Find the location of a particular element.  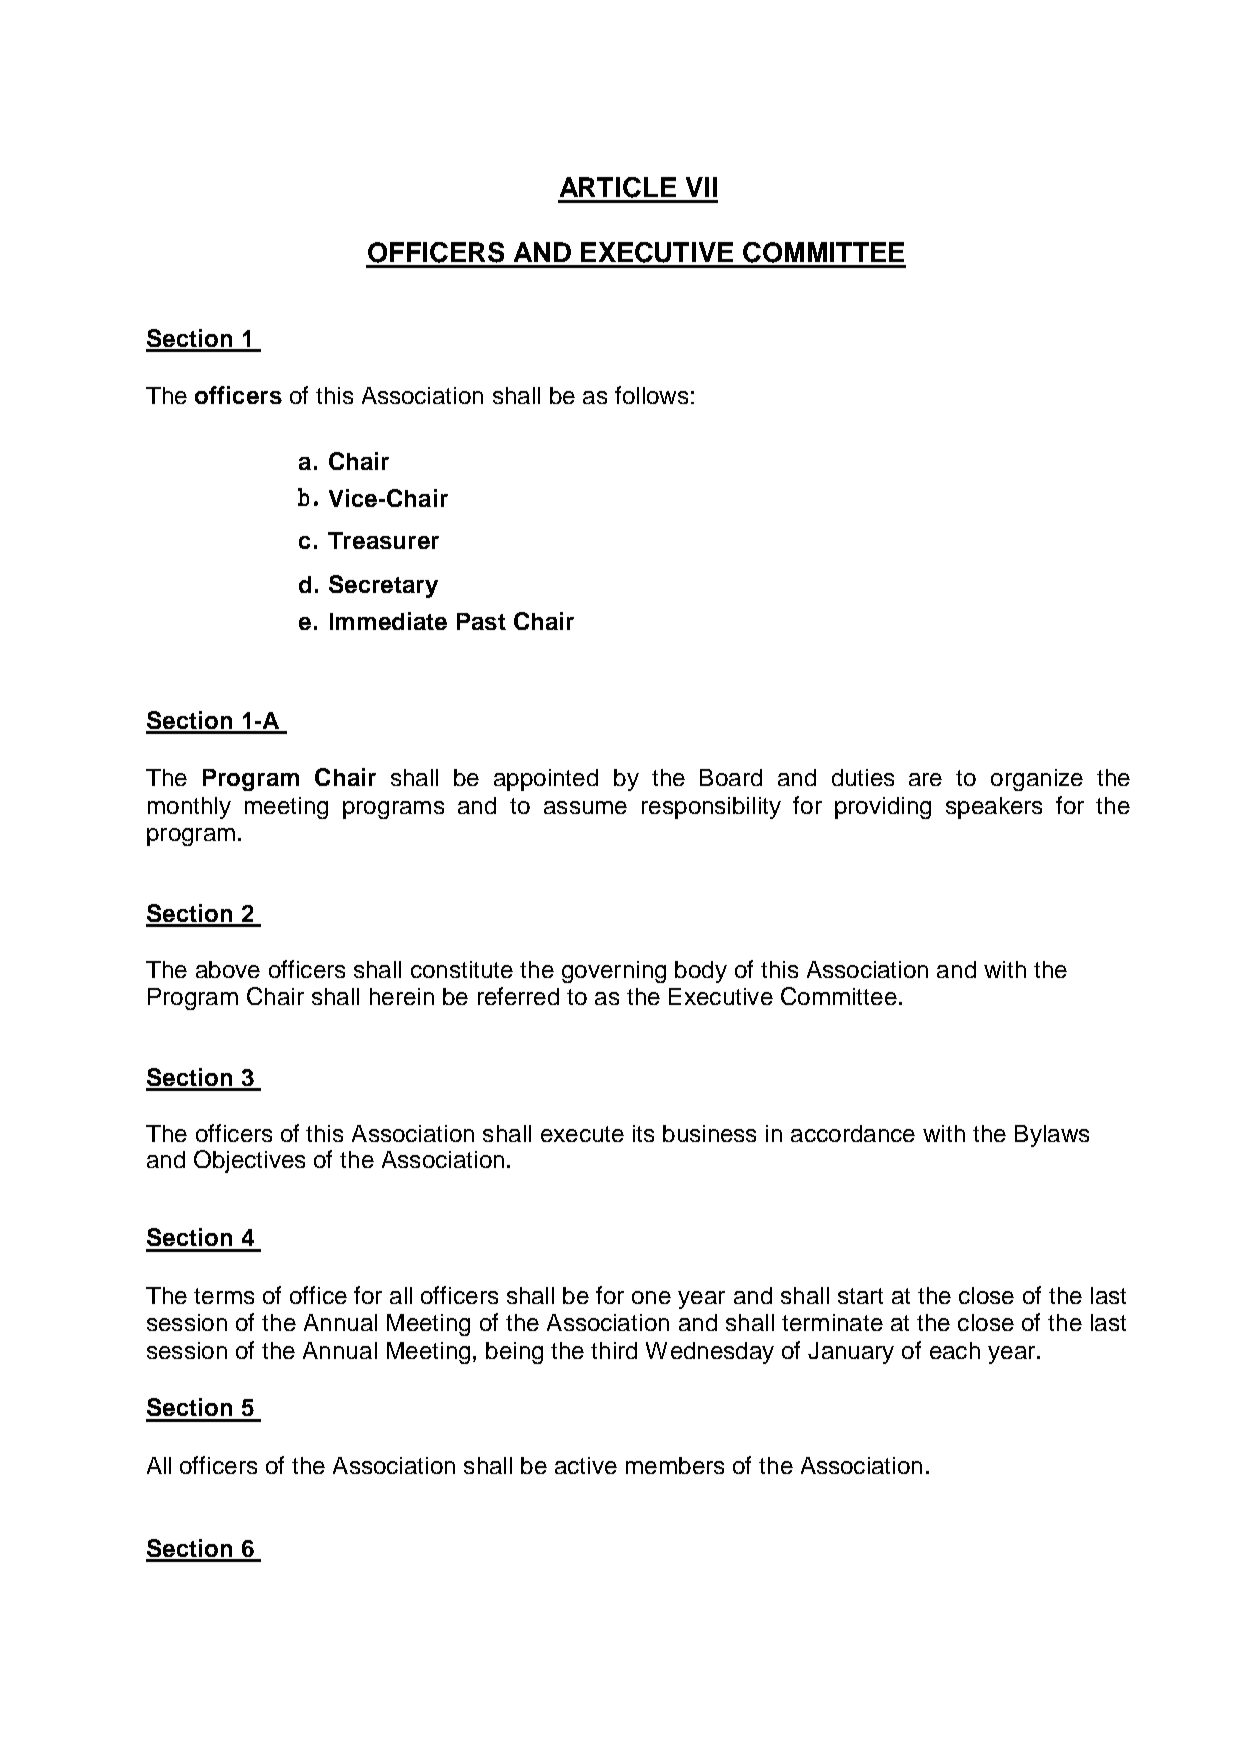

speakers is located at coordinates (994, 808).
